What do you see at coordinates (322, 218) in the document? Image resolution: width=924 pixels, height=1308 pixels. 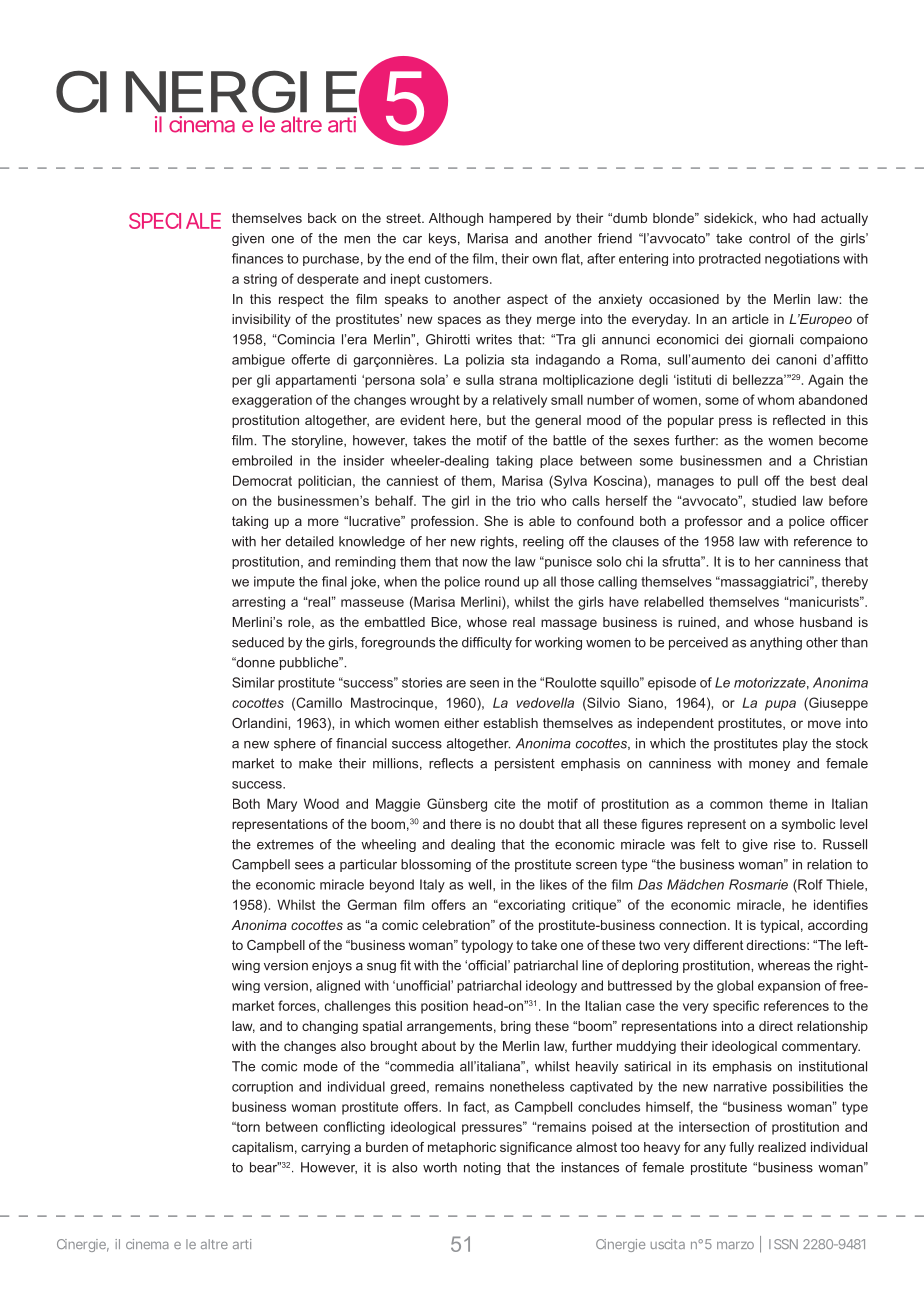 I see `back` at bounding box center [322, 218].
